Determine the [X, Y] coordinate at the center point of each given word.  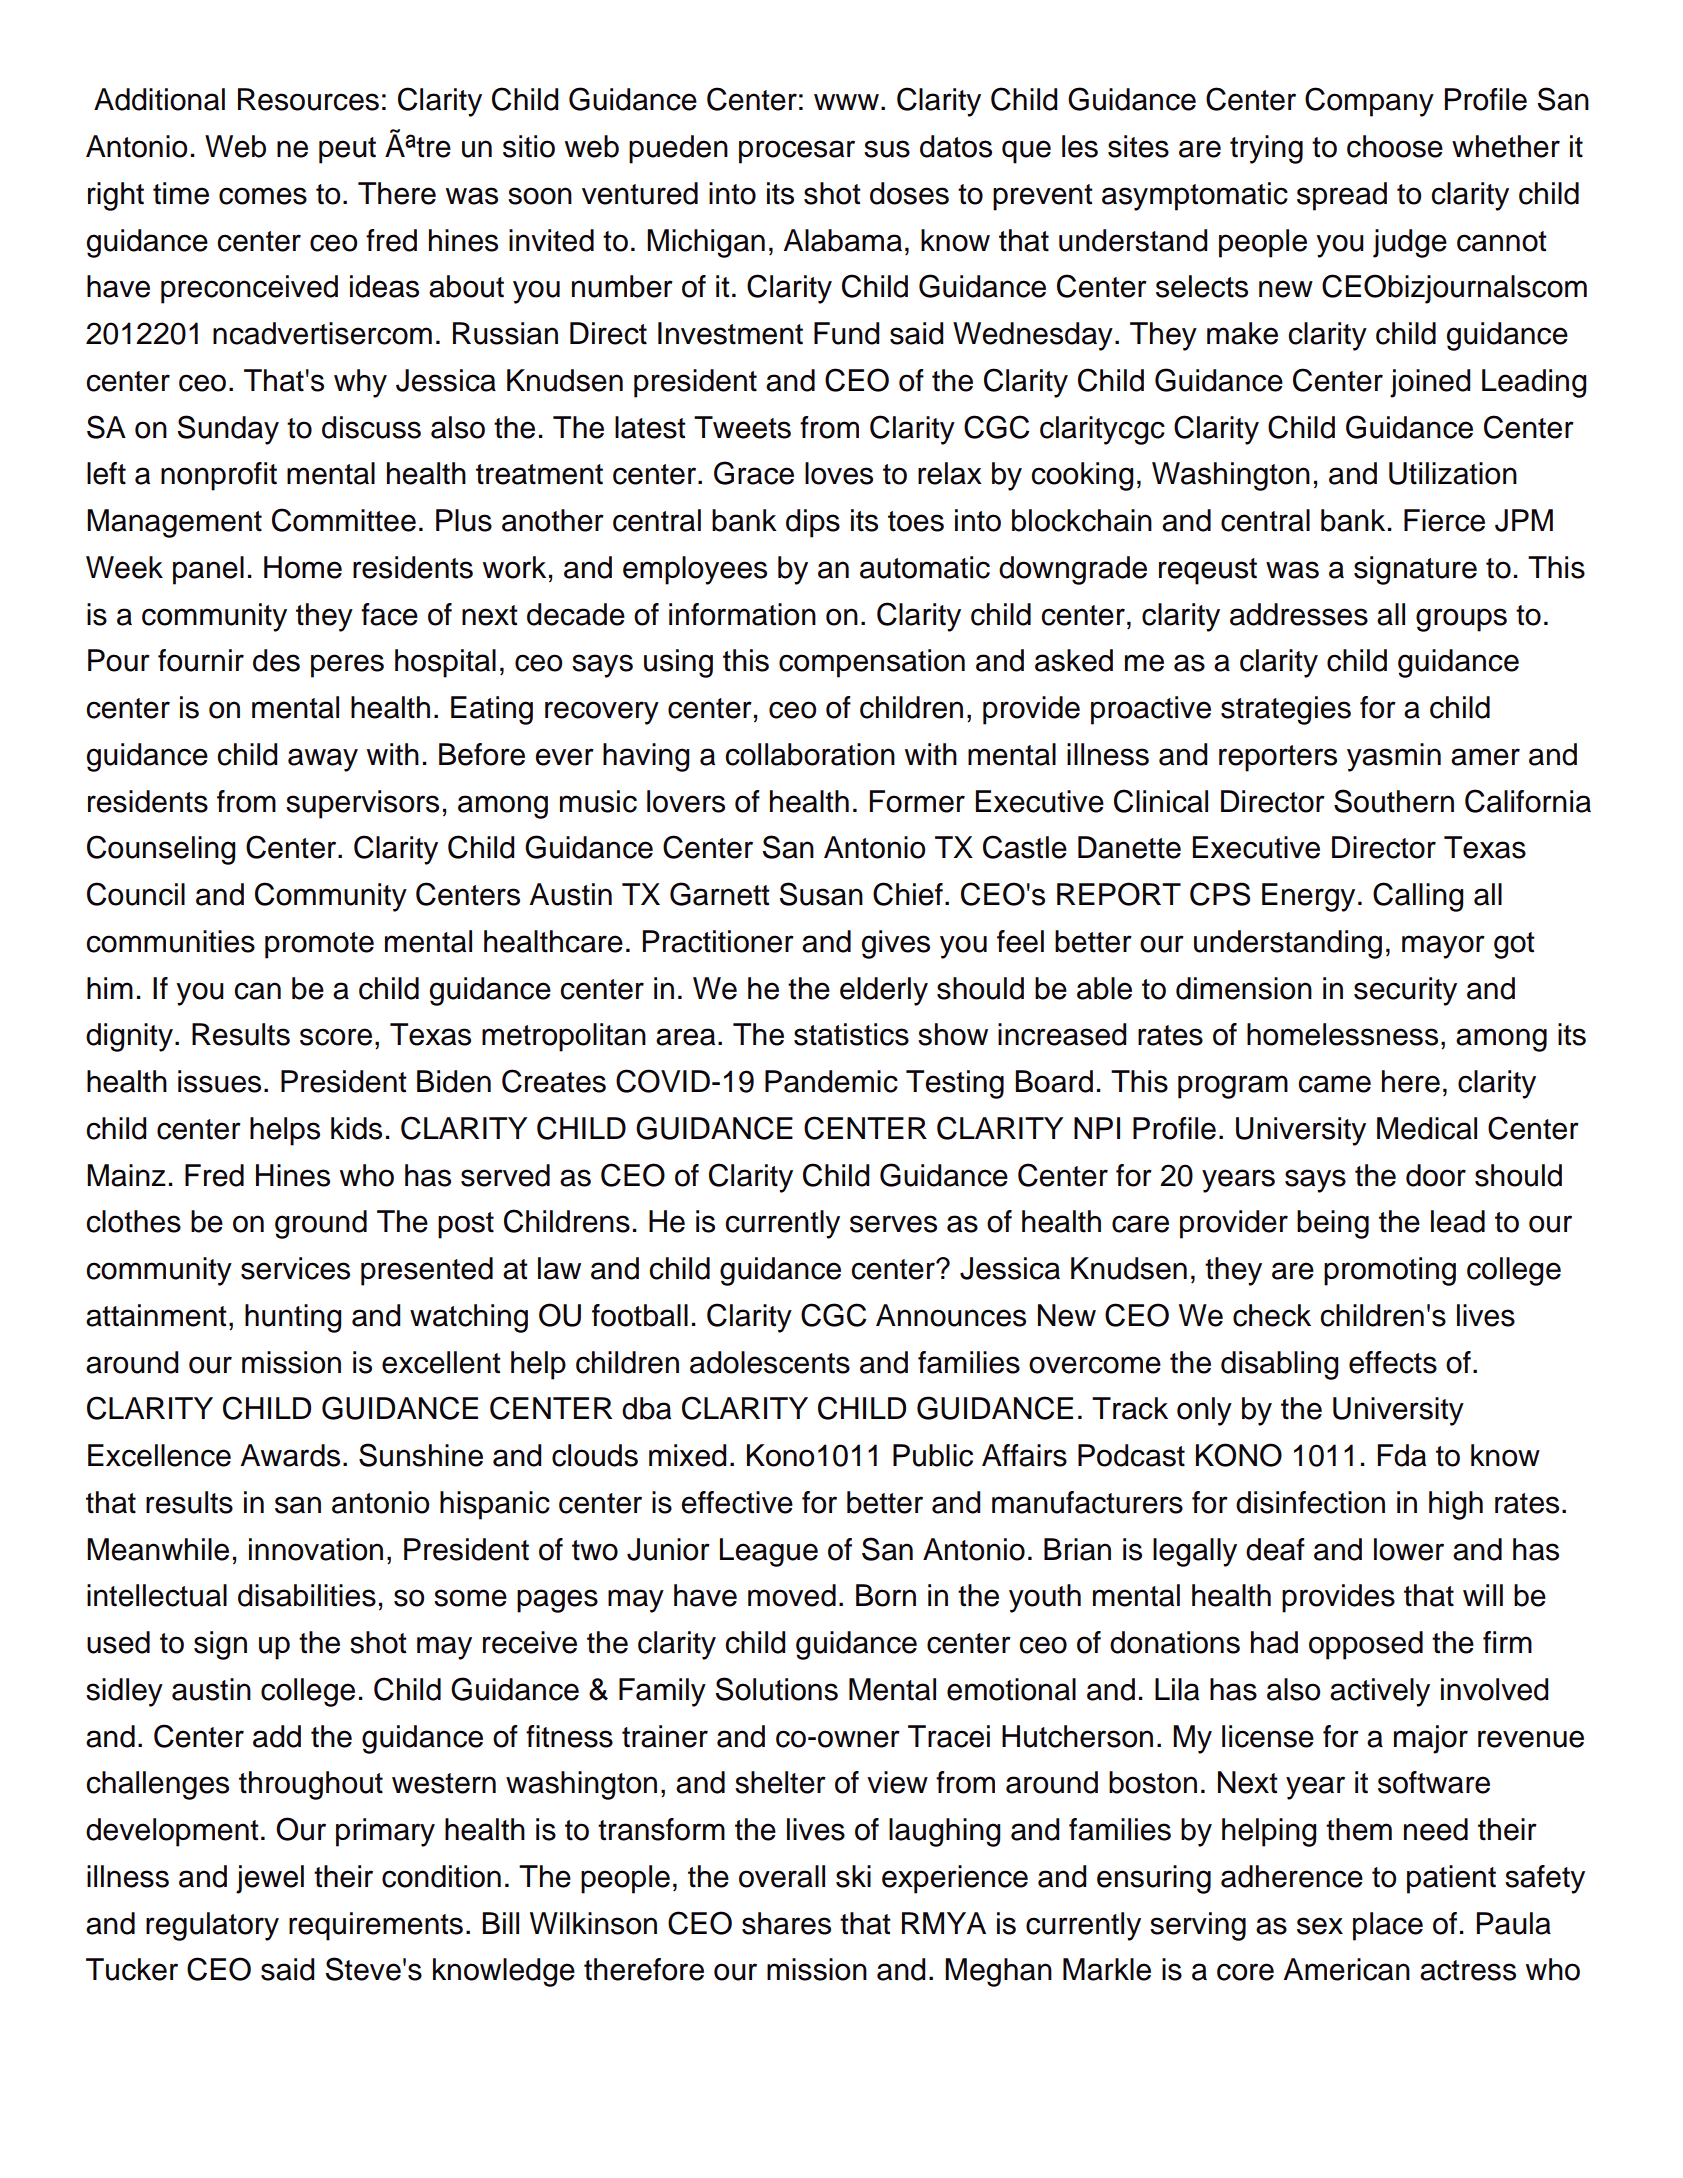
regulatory [212, 1926]
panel [208, 570]
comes [263, 196]
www [846, 102]
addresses [1299, 614]
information [742, 614]
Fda [1402, 1455]
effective [737, 1502]
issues [219, 1081]
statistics [851, 1034]
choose [1395, 146]
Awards [290, 1455]
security [1405, 991]
